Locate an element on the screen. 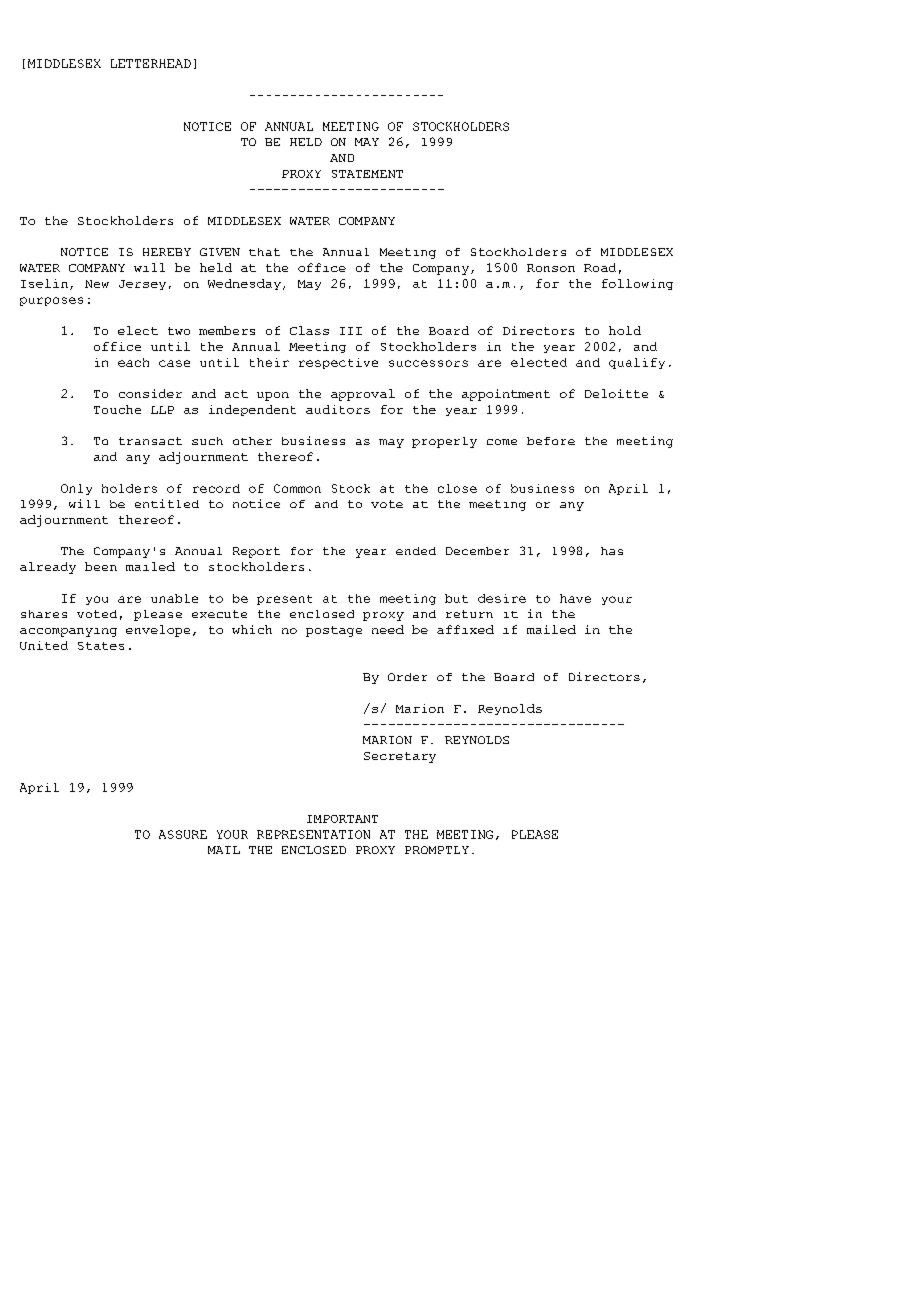 Image resolution: width=924 pixels, height=1308 pixels. Road is located at coordinates (600, 267).
